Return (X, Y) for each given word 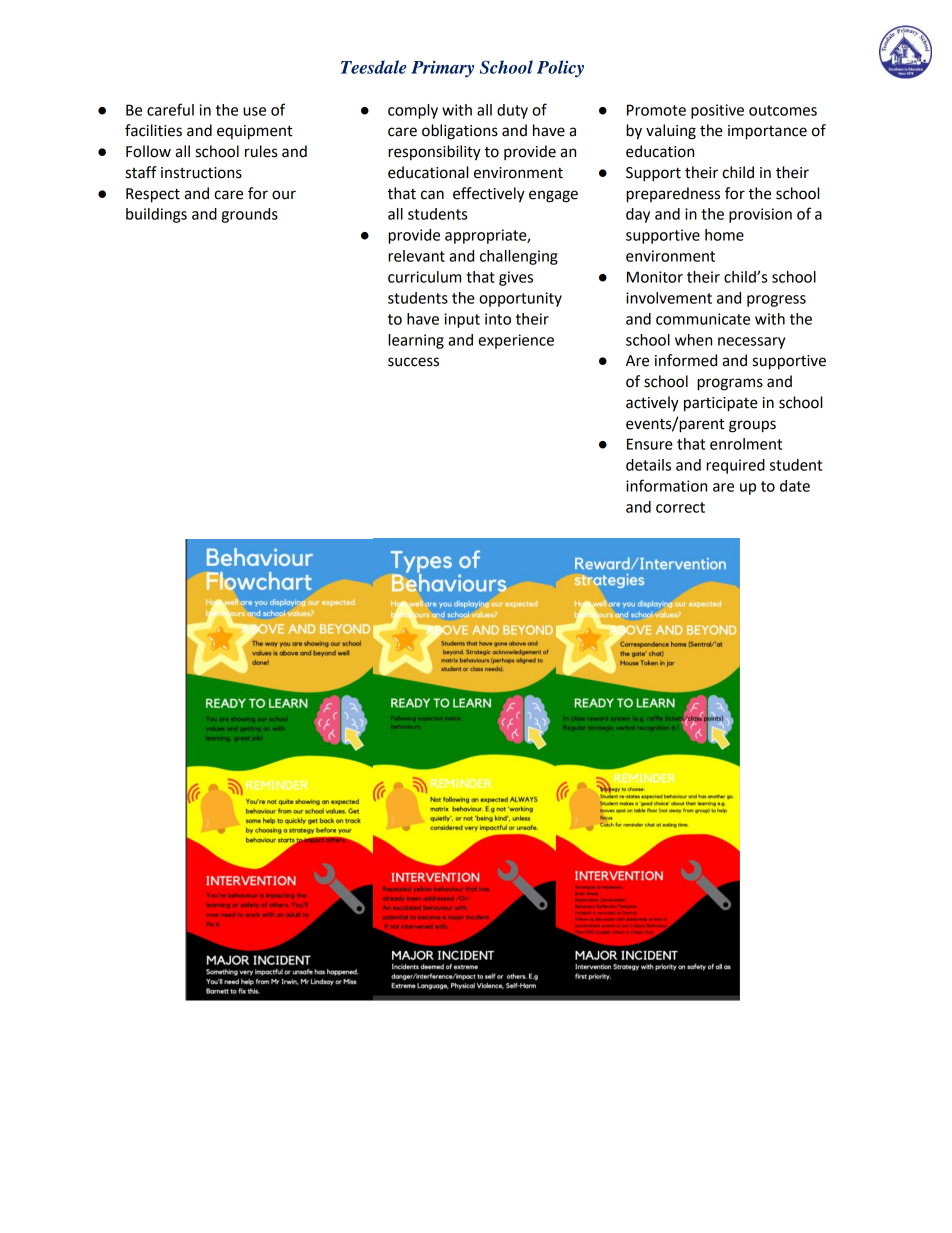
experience (516, 341)
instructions (201, 173)
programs (730, 384)
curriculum (424, 277)
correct (680, 507)
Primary (442, 69)
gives (516, 278)
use (254, 111)
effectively (489, 195)
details (648, 465)
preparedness (673, 195)
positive (717, 111)
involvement (669, 298)
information (666, 485)
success (413, 362)
